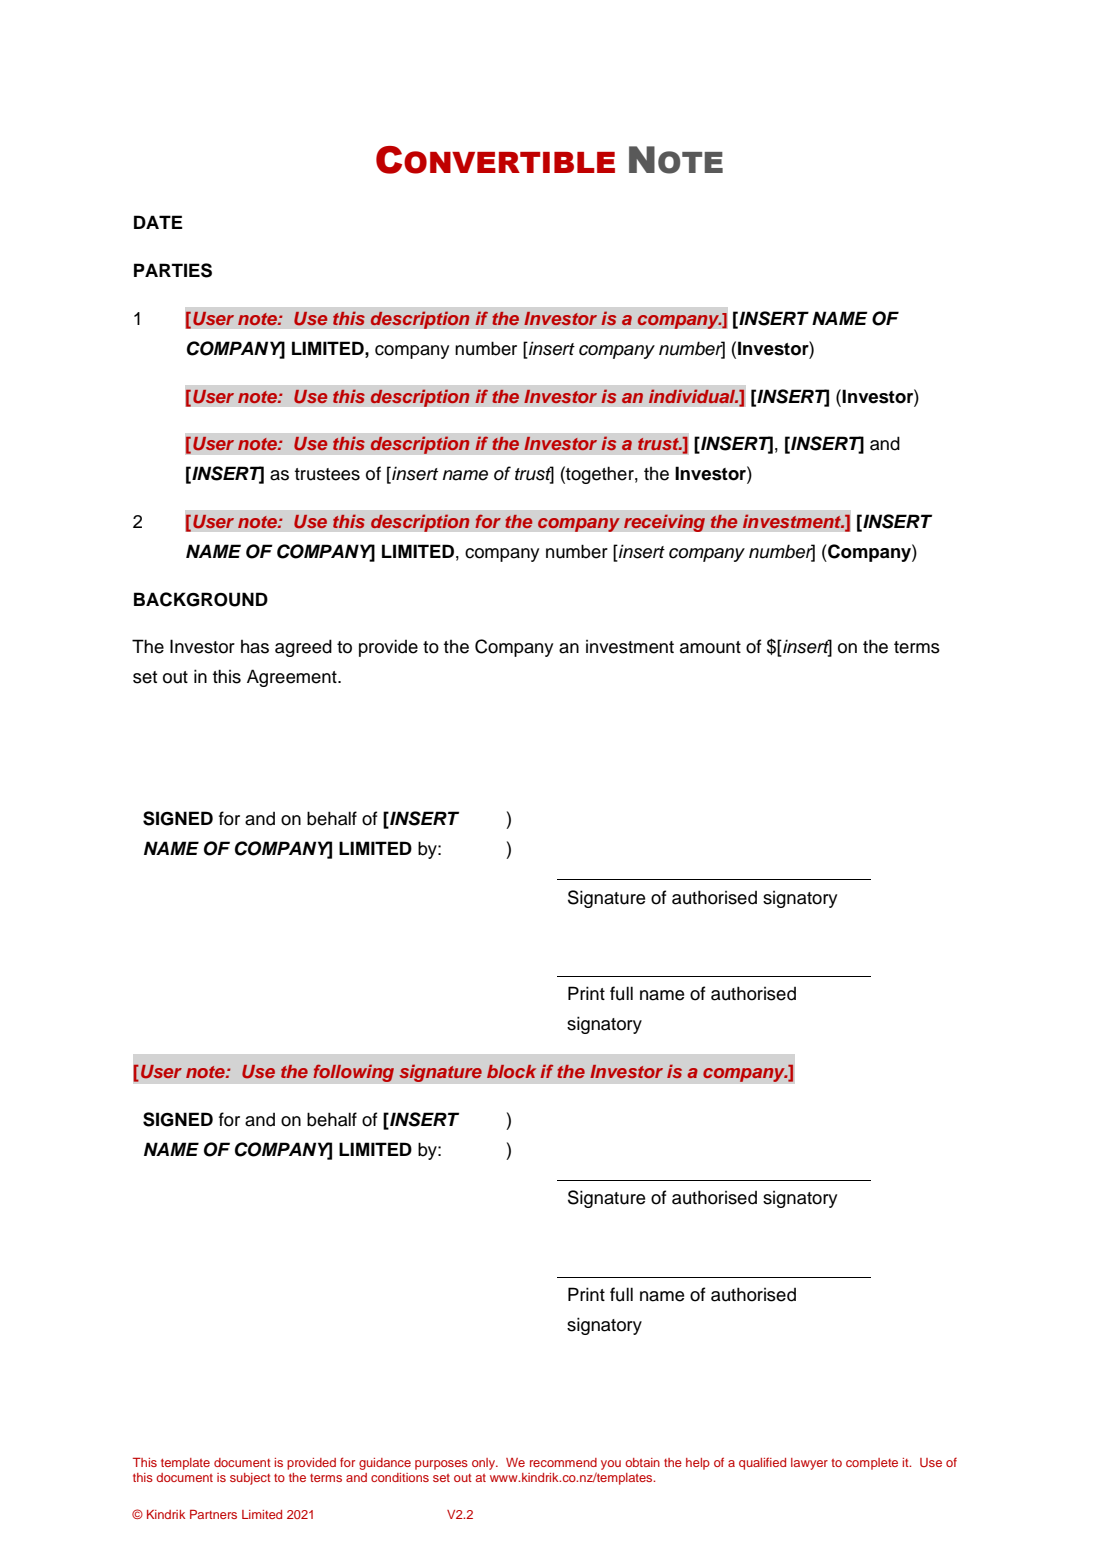 Image resolution: width=1099 pixels, height=1554 pixels. What do you see at coordinates (664, 523) in the screenshot?
I see `receiving` at bounding box center [664, 523].
